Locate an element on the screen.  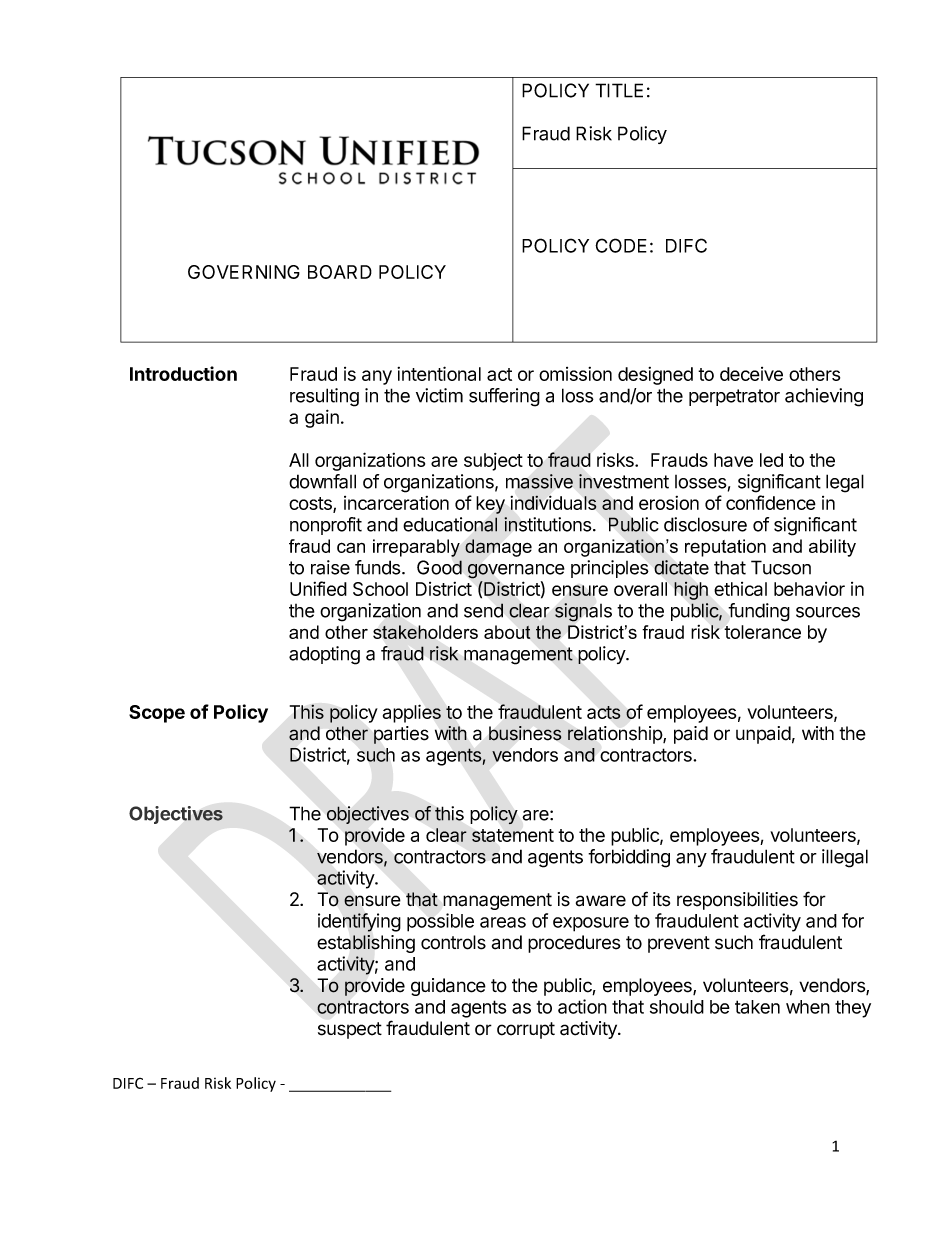
GOVERNING is located at coordinates (244, 272).
